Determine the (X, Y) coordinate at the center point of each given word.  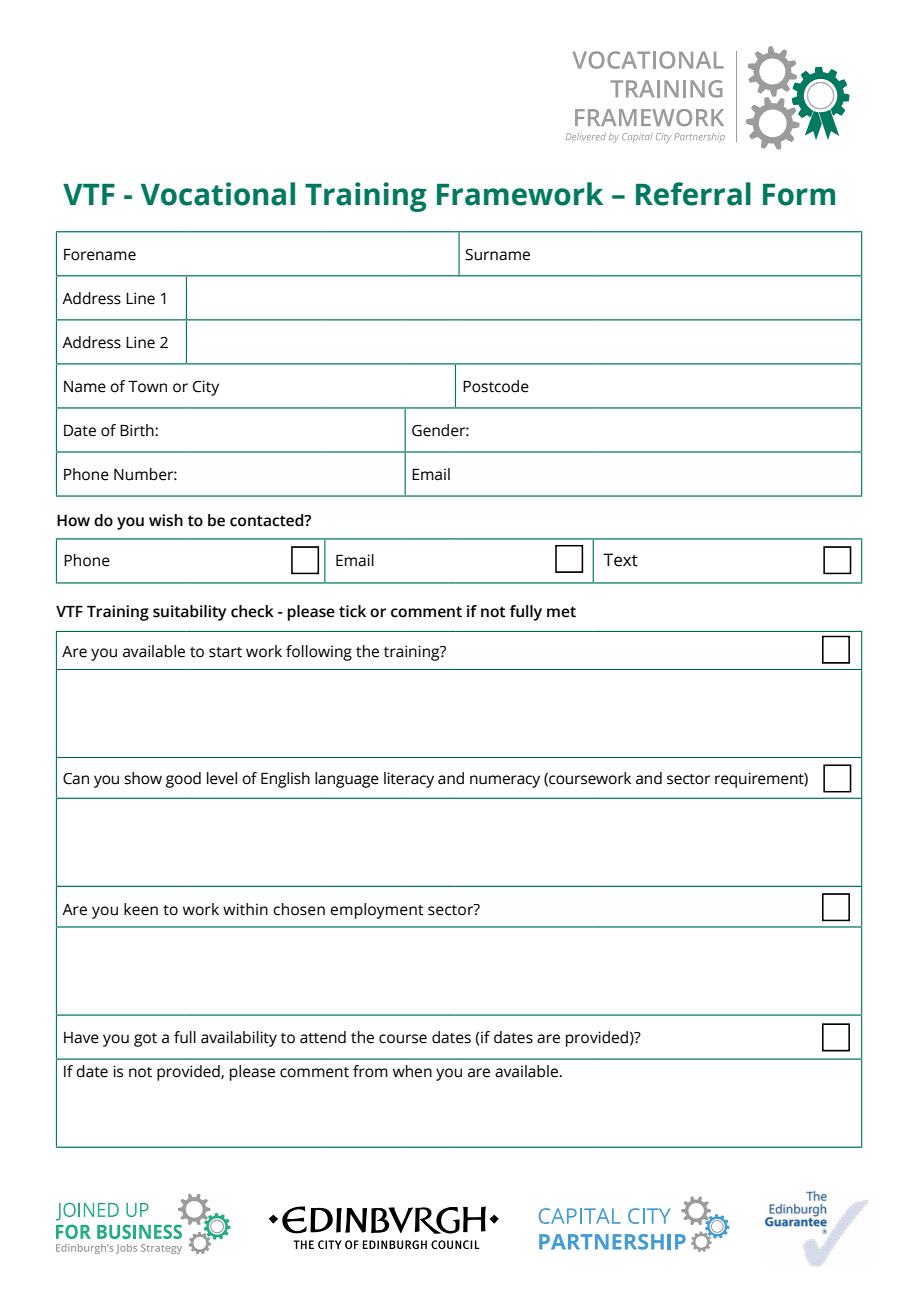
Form (799, 195)
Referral (693, 194)
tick (352, 611)
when (412, 1071)
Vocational (218, 194)
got (145, 1040)
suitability (189, 613)
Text (620, 560)
